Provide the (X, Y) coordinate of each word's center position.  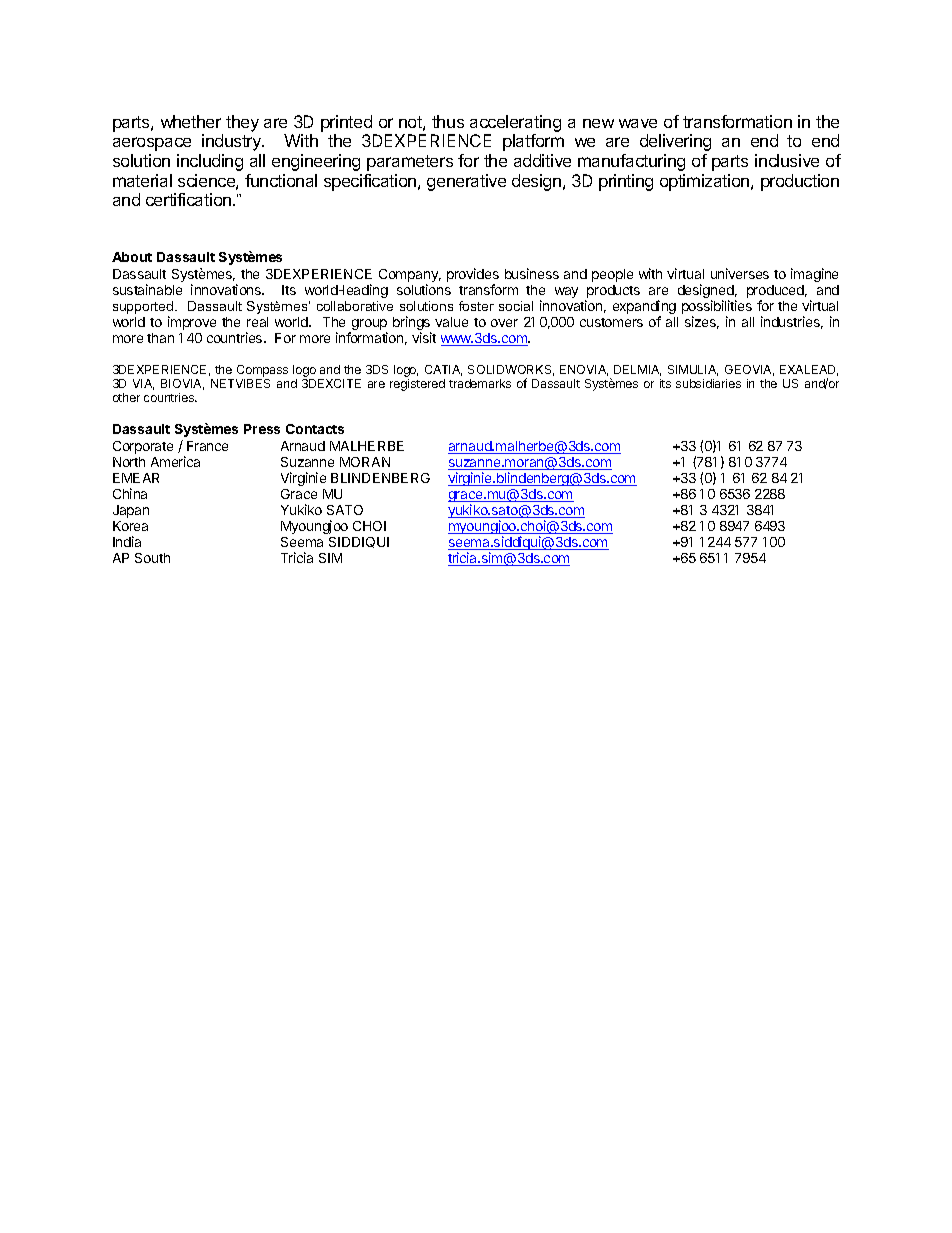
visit (424, 337)
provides (473, 275)
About (132, 257)
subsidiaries (708, 383)
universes (740, 273)
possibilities (717, 308)
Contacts (315, 429)
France (207, 446)
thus (448, 121)
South (152, 558)
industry (233, 142)
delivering (675, 142)
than (160, 338)
